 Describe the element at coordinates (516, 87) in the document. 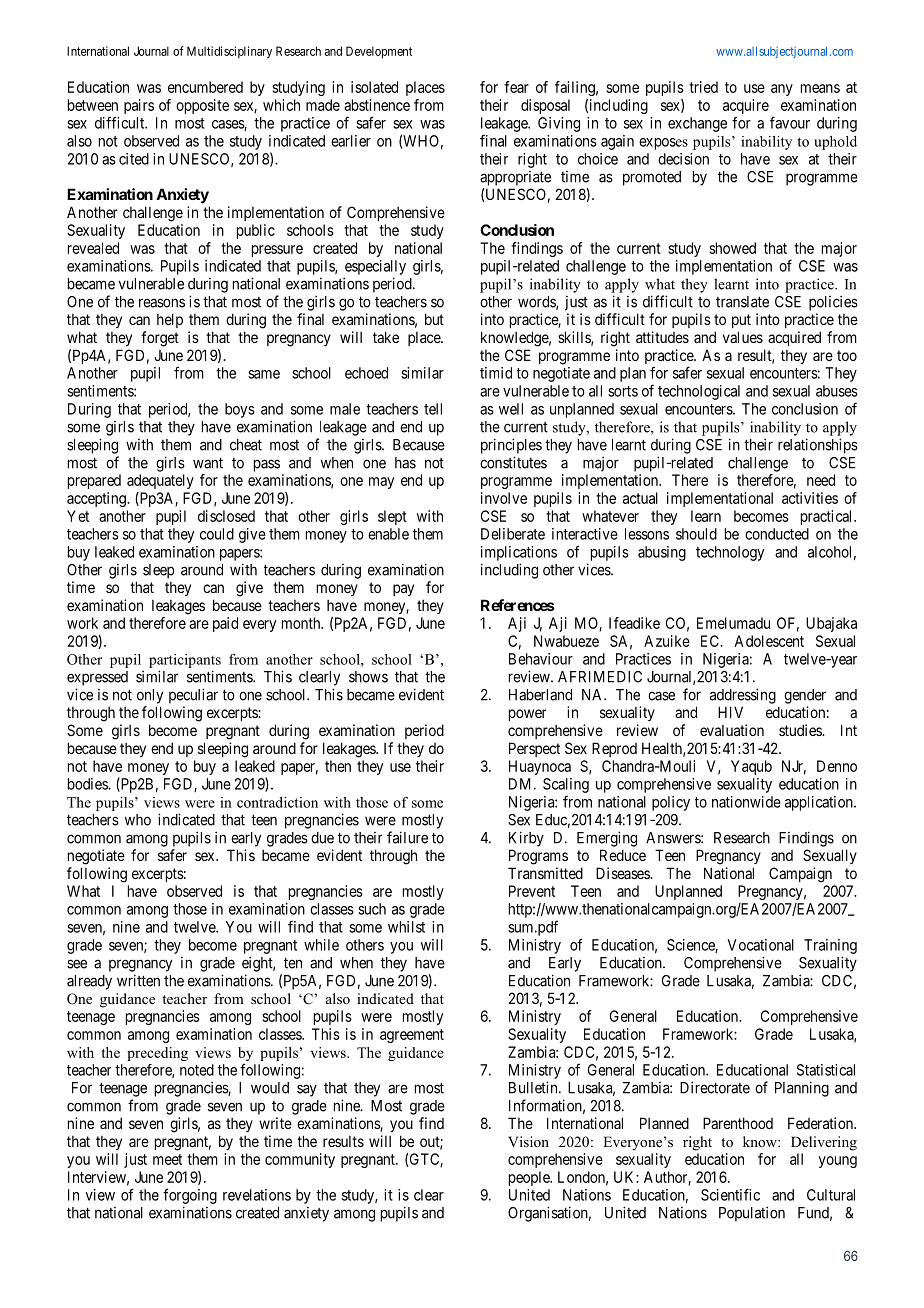

I see `fear` at that location.
